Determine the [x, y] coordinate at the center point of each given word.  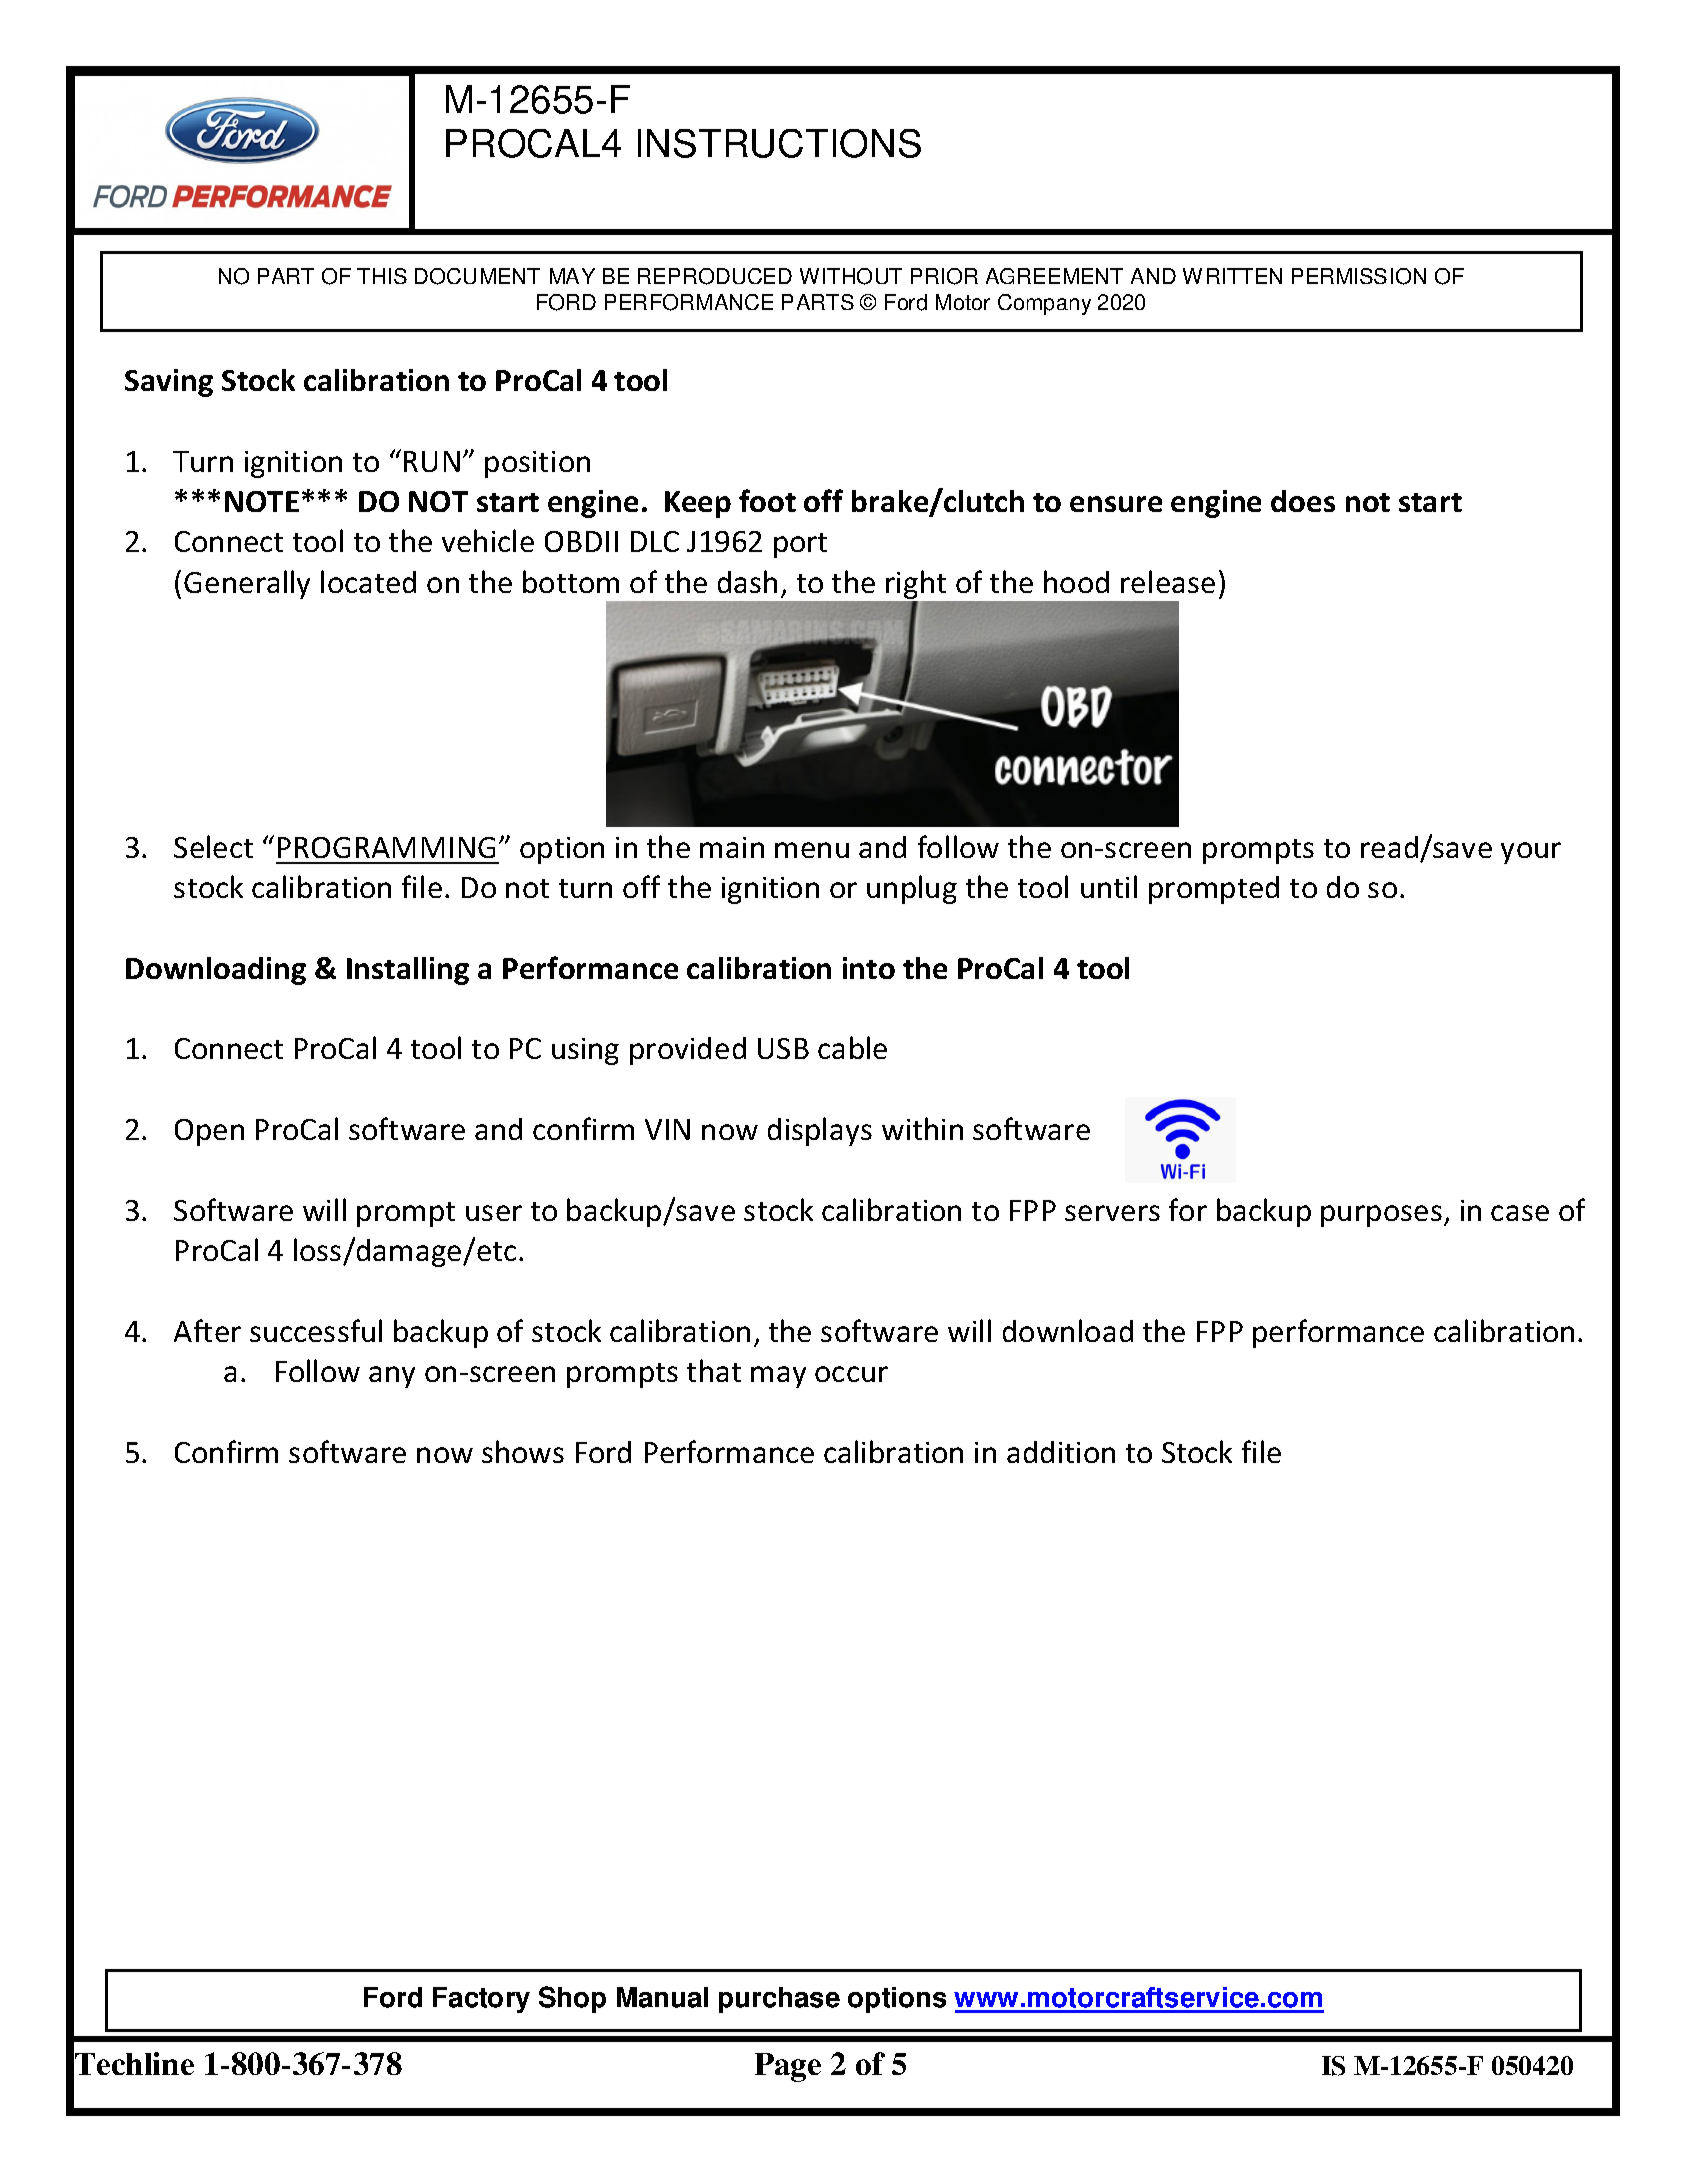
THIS [382, 276]
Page [788, 2067]
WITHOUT [851, 276]
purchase [779, 2000]
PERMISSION [1359, 276]
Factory [481, 2000]
